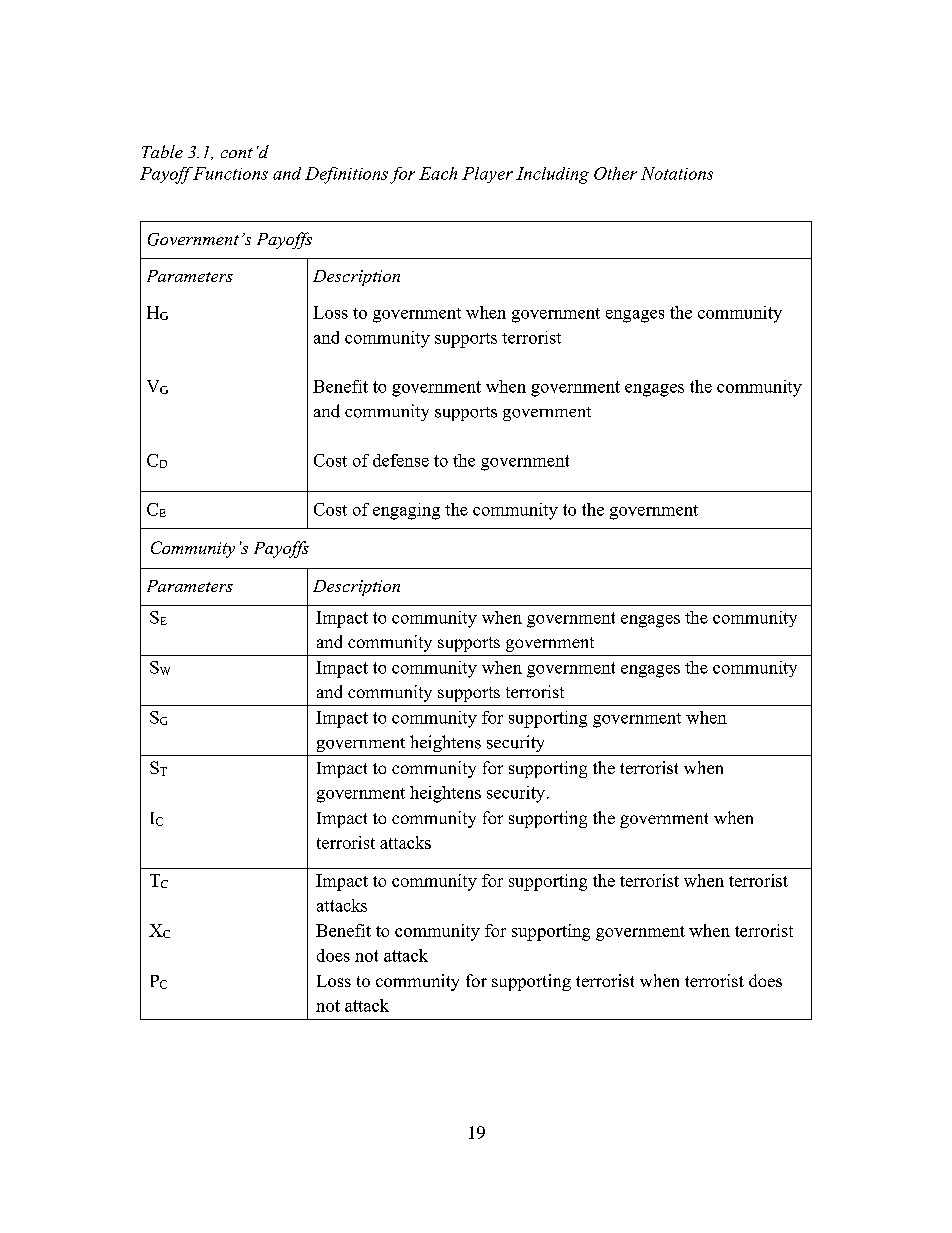 This document has height=1233, width=952. What do you see at coordinates (552, 175) in the document?
I see `Including` at bounding box center [552, 175].
